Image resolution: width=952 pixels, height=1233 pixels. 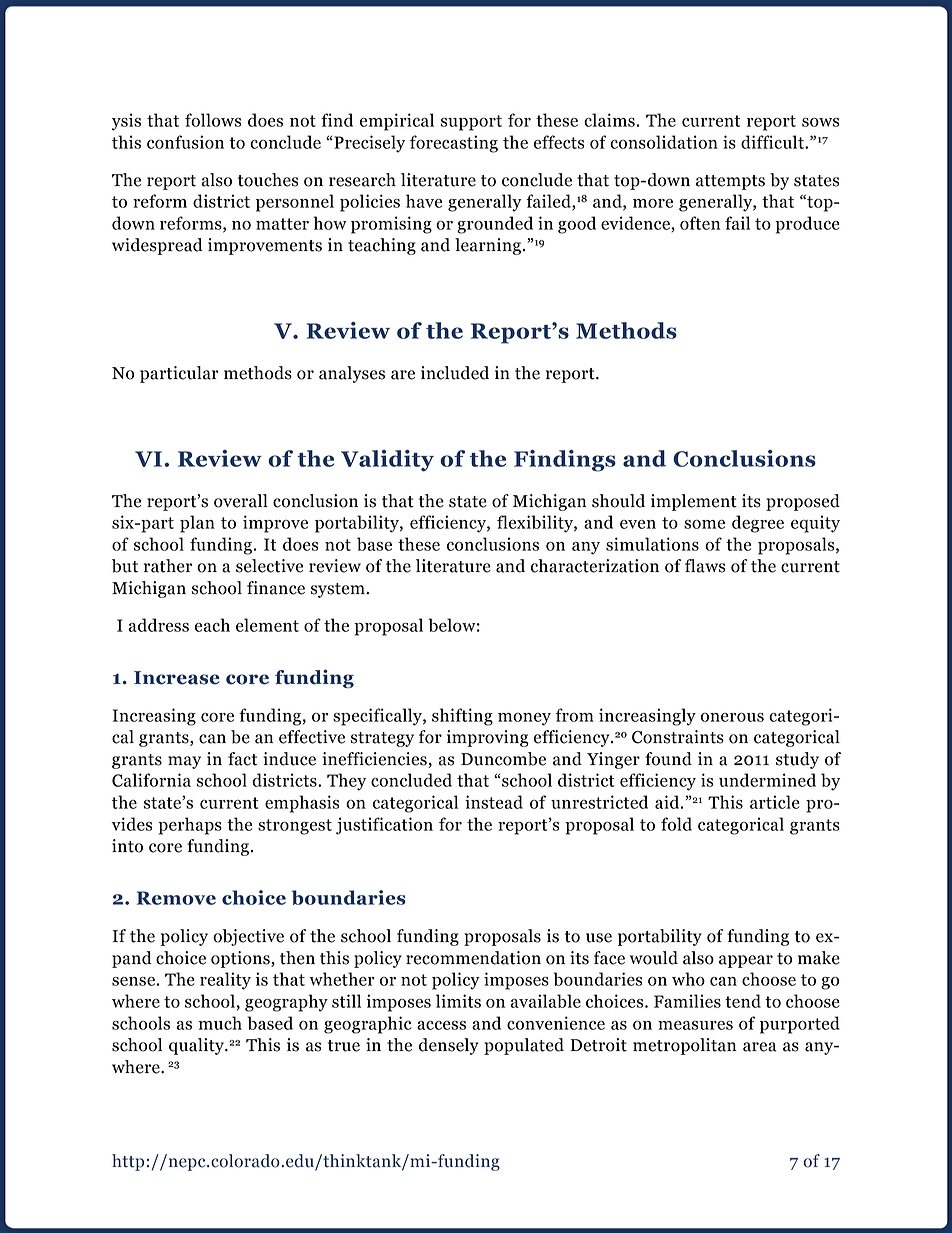 I want to click on forecasting, so click(x=454, y=144).
